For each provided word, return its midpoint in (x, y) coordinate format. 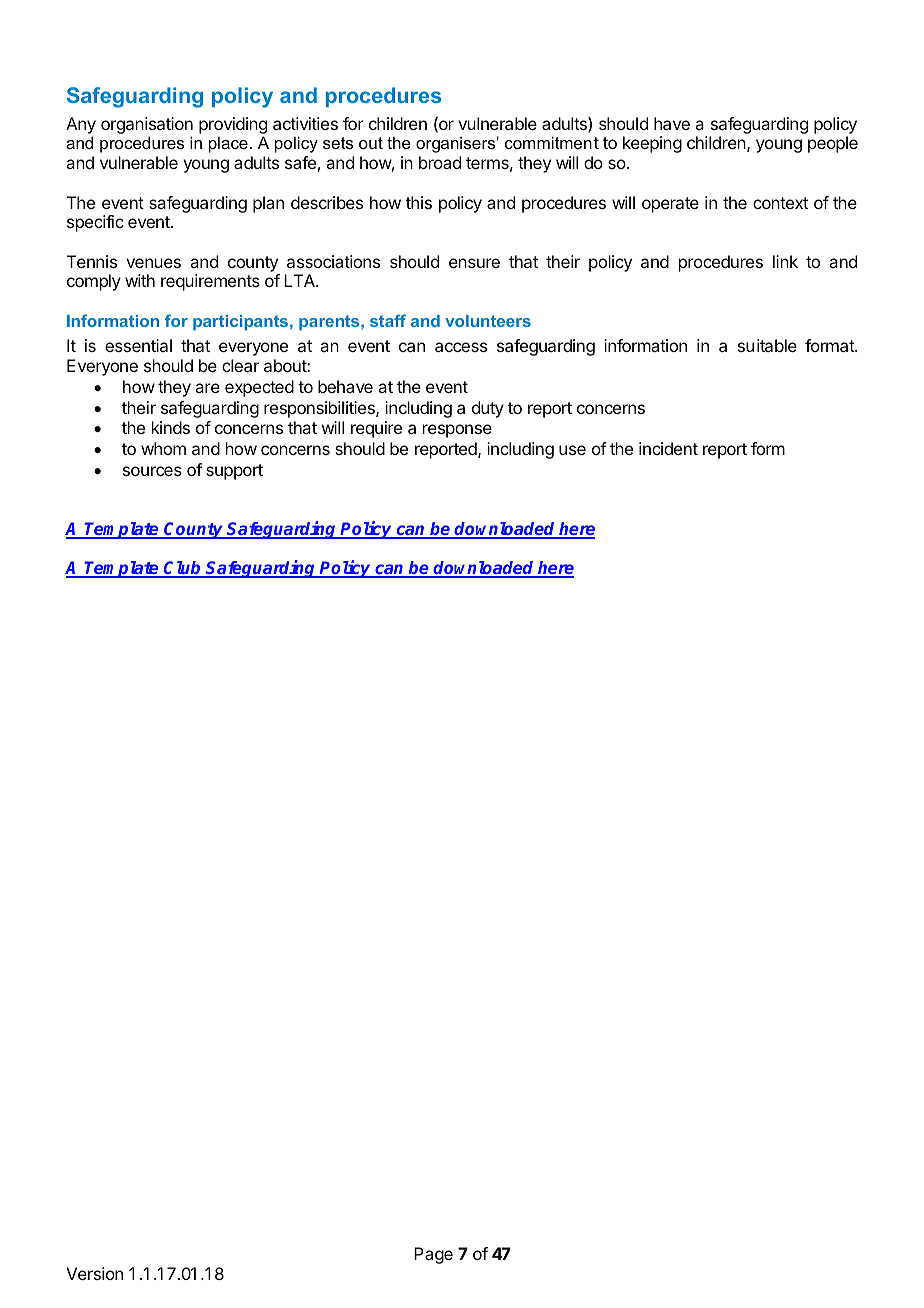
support (234, 472)
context (780, 203)
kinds (171, 427)
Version (94, 1273)
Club (183, 569)
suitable (767, 345)
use (572, 450)
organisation (147, 125)
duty (488, 409)
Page (433, 1255)
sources (152, 471)
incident (668, 448)
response (457, 431)
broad (440, 162)
